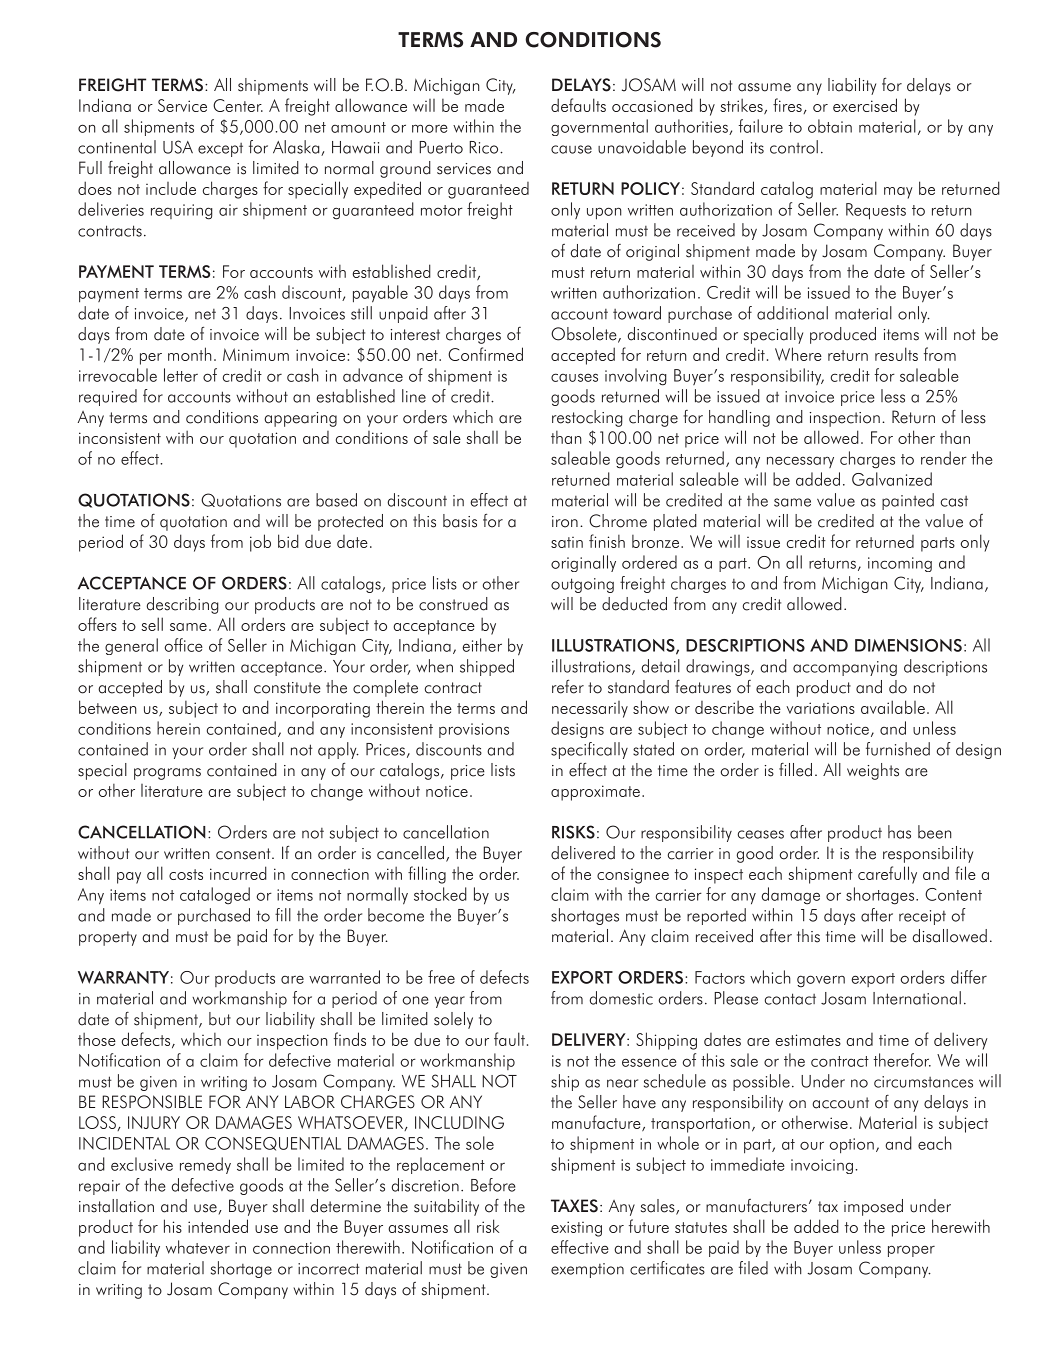 This screenshot has width=1059, height=1370. I want to click on obtain, so click(830, 126).
